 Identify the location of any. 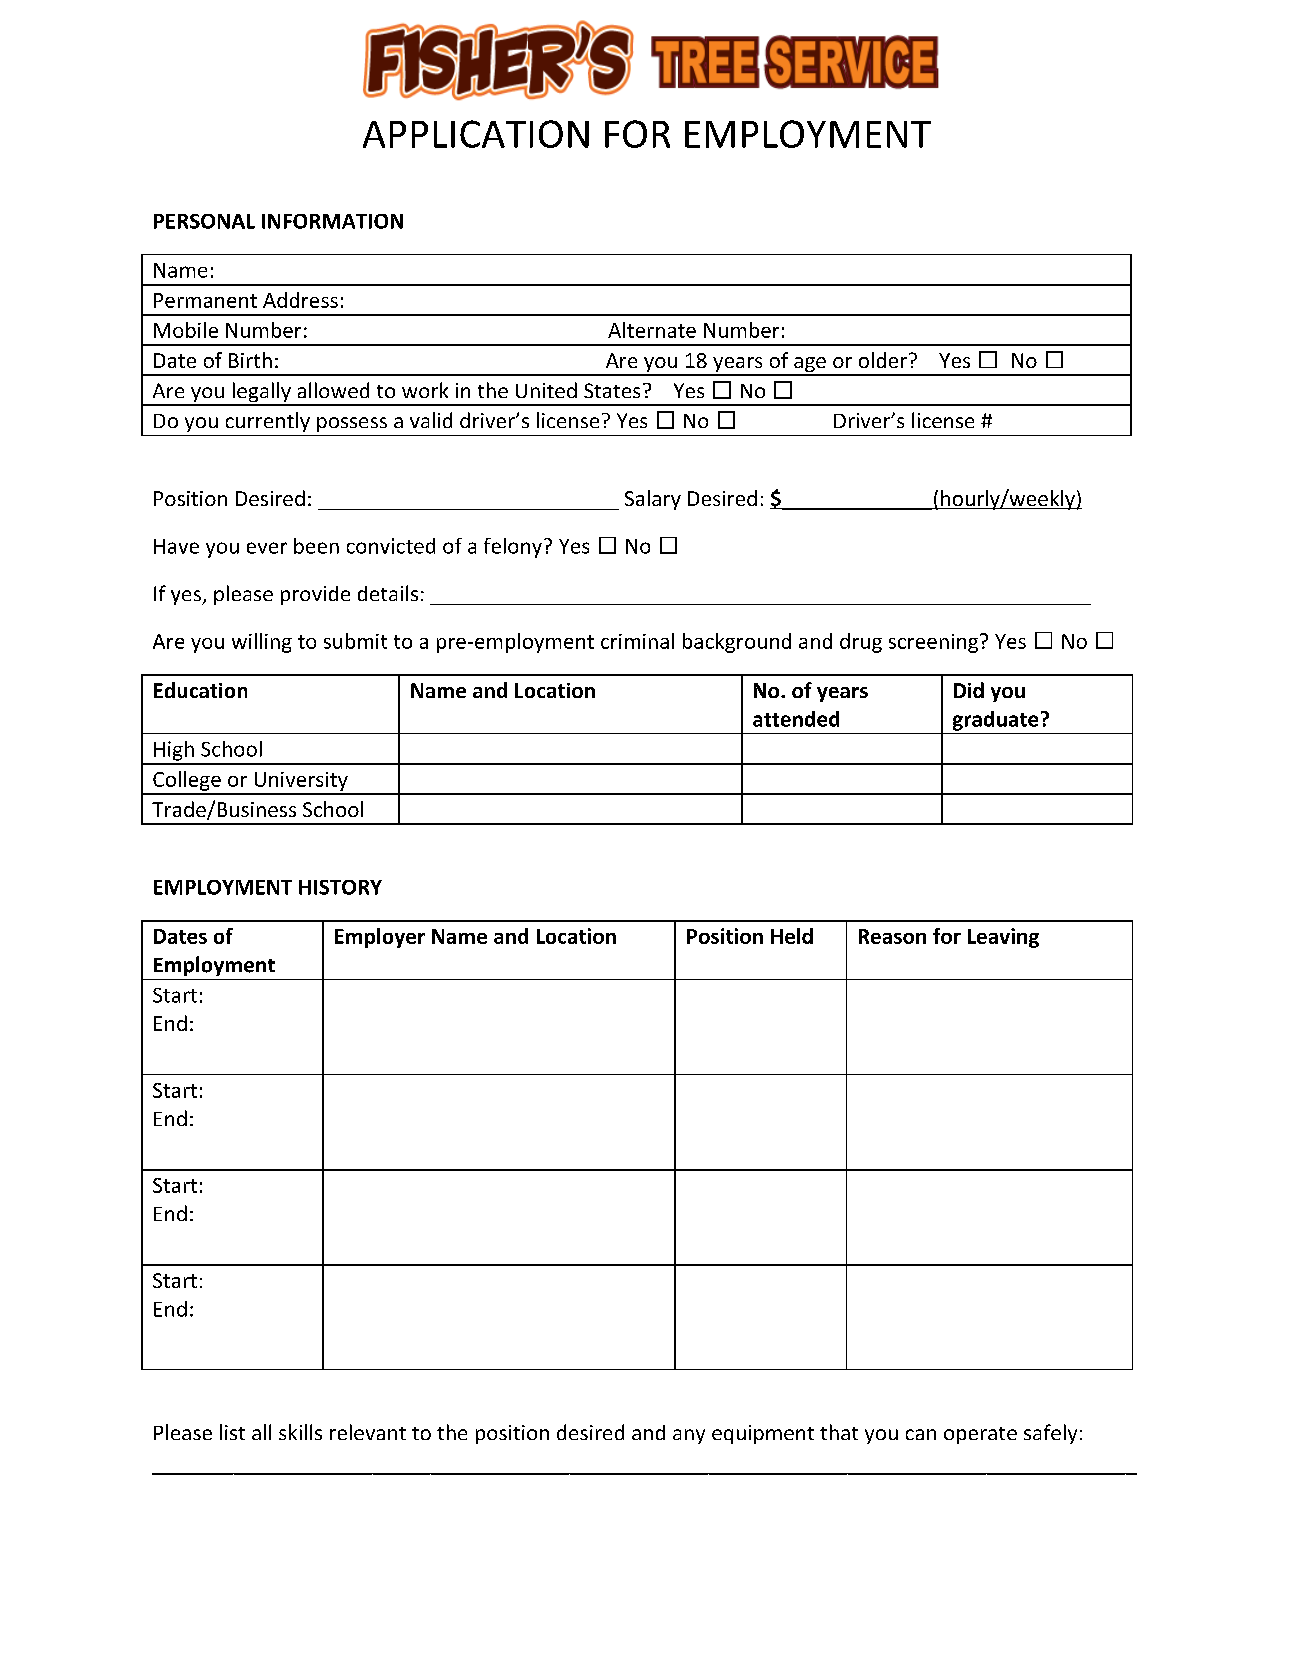
(689, 1436).
